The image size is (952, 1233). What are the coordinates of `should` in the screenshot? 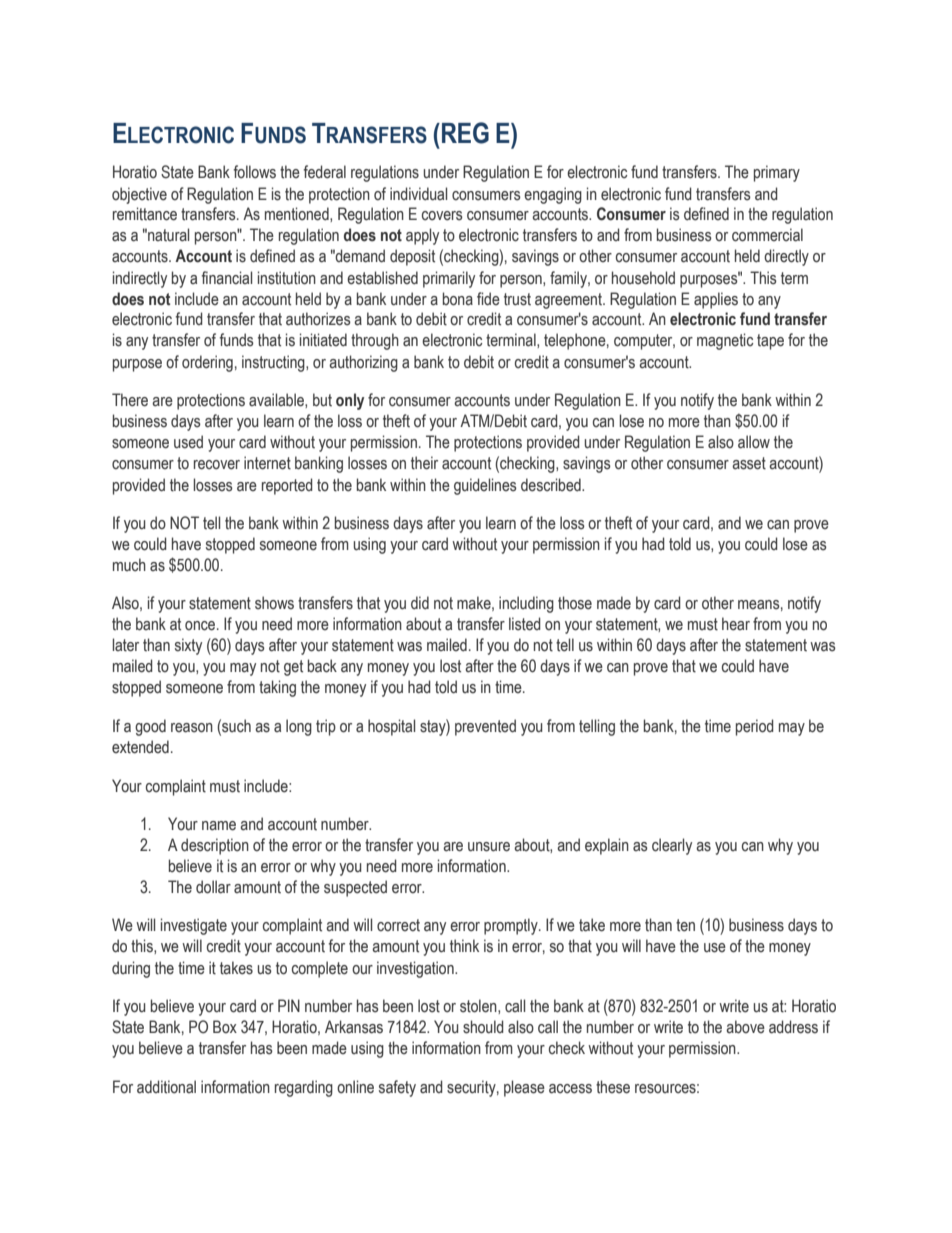 It's located at (483, 1027).
